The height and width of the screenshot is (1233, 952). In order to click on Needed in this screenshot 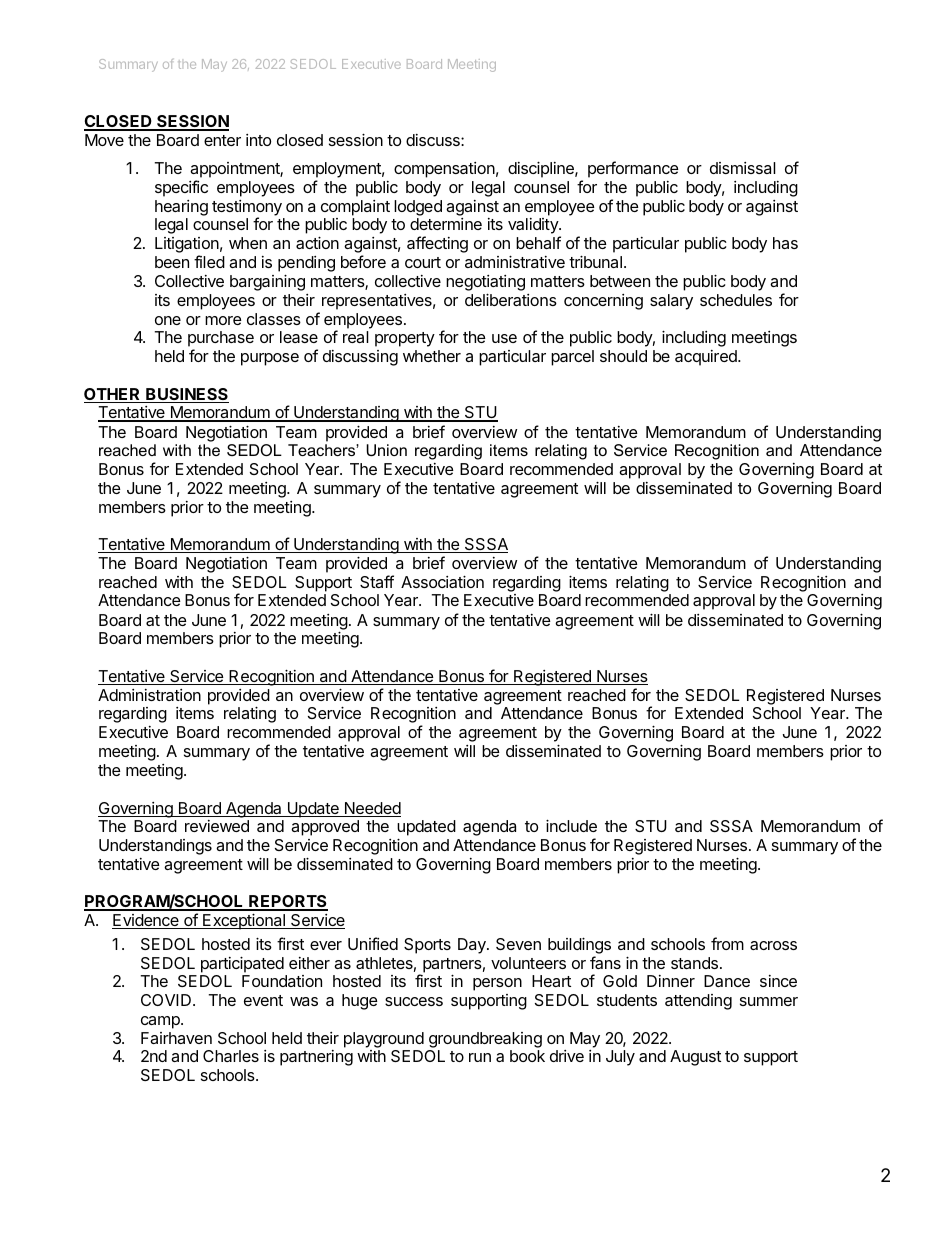, I will do `click(371, 809)`.
